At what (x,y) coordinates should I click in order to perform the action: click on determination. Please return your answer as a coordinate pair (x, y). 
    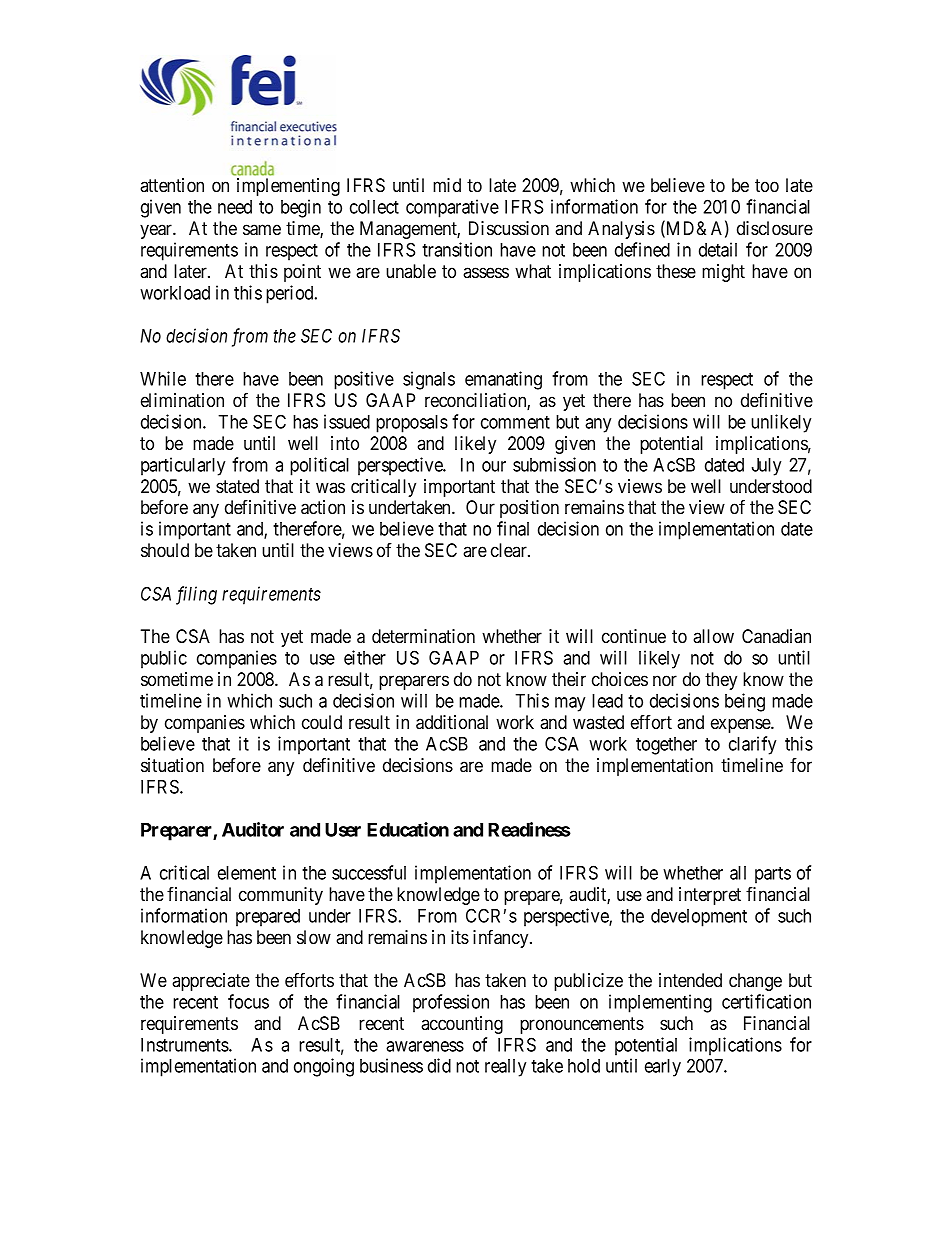
    Looking at the image, I should click on (423, 636).
